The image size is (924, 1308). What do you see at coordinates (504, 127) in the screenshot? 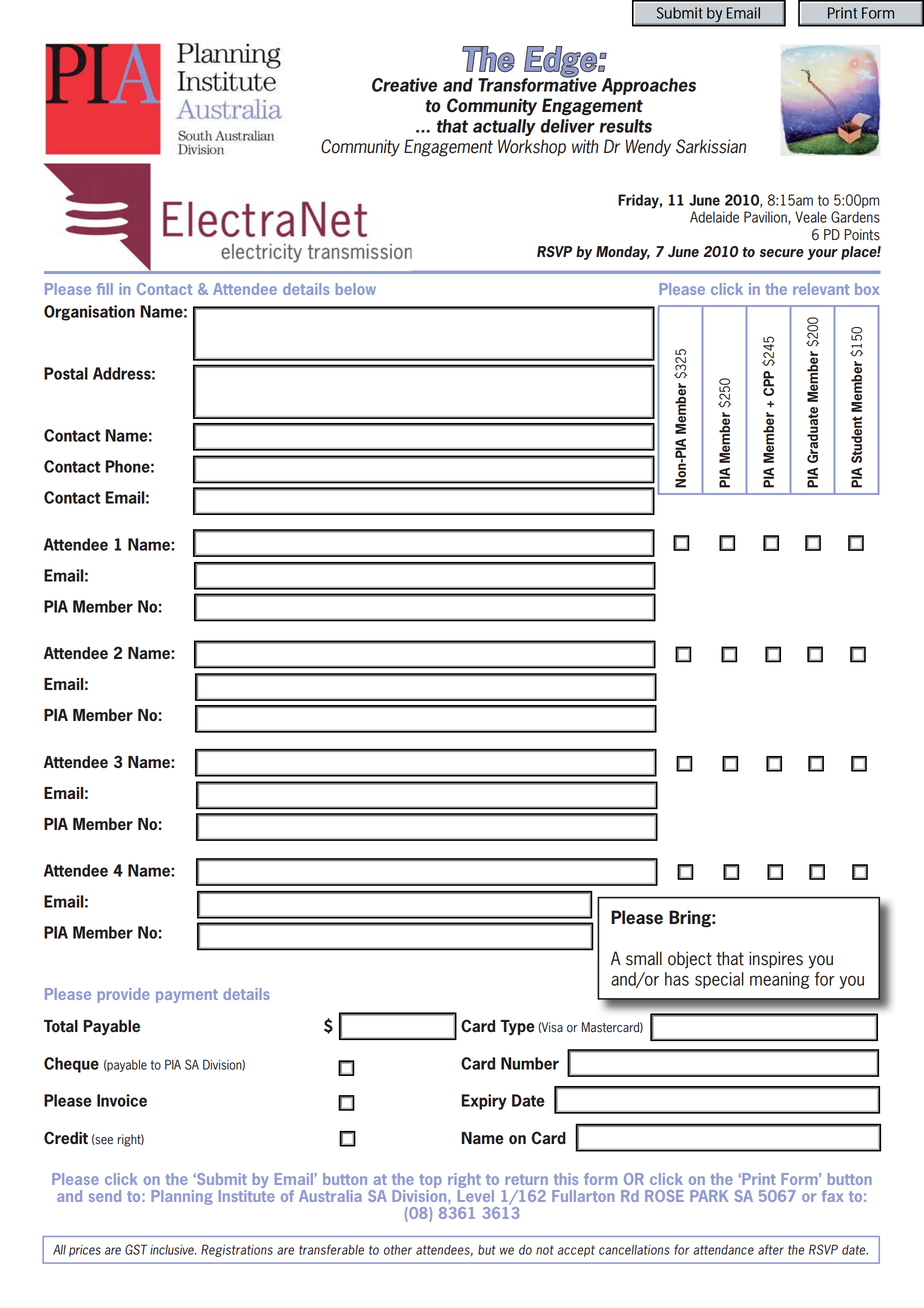
I see `actually` at bounding box center [504, 127].
